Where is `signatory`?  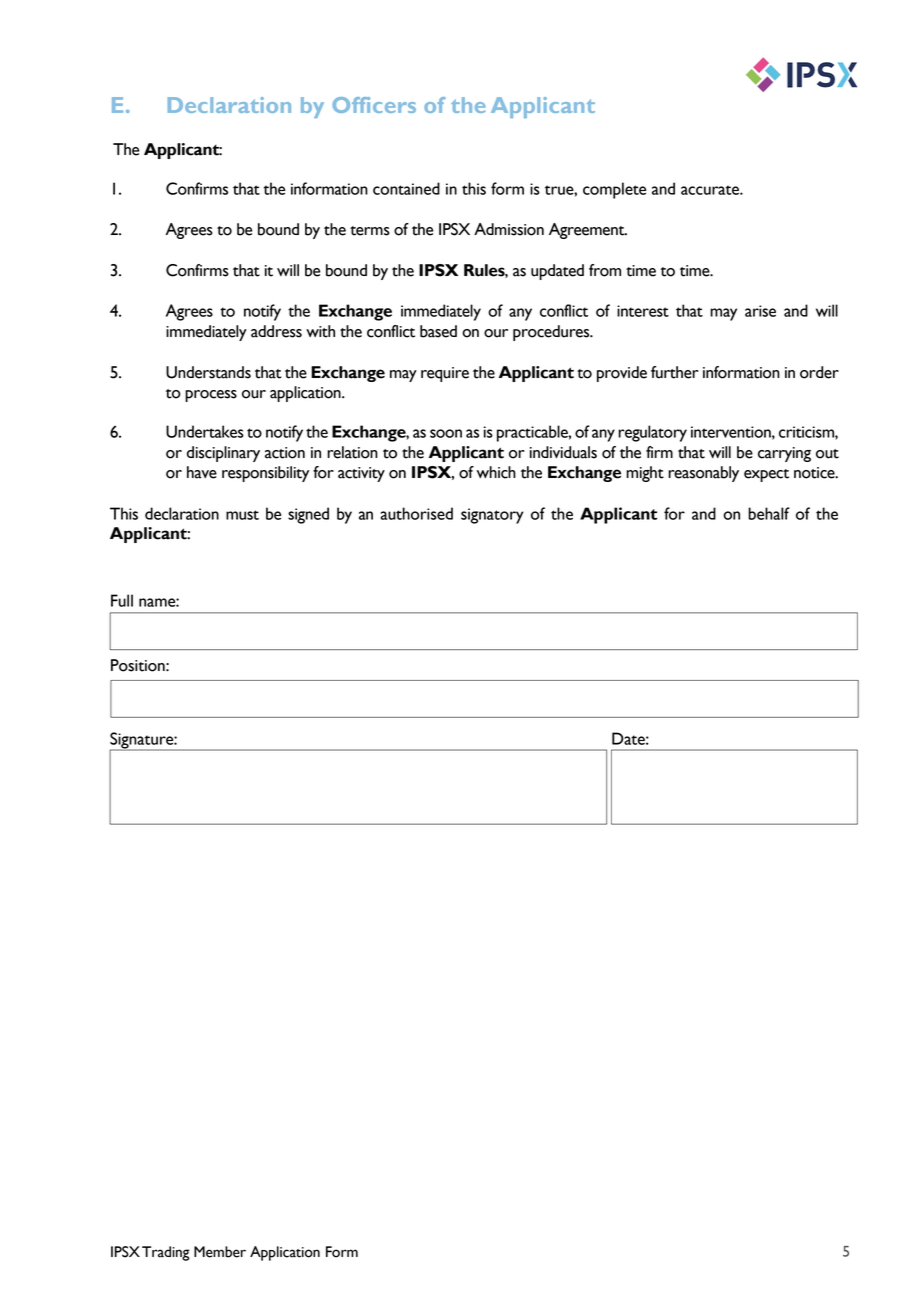 signatory is located at coordinates (492, 516).
